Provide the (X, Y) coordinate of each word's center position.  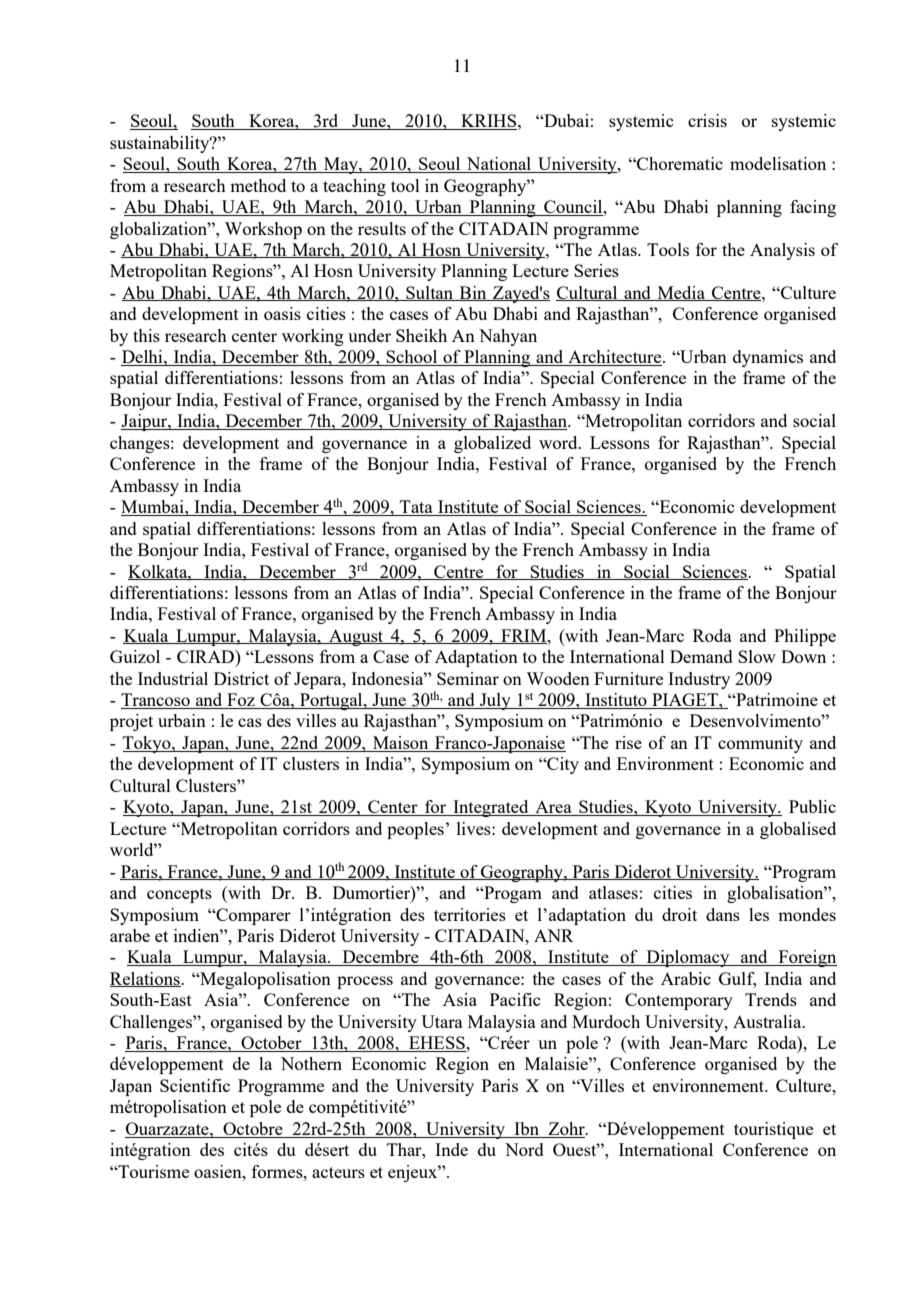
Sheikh (421, 335)
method (258, 185)
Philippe (805, 637)
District (241, 678)
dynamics (768, 358)
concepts (179, 895)
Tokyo (148, 744)
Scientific (195, 1085)
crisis (707, 120)
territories (470, 914)
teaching (354, 187)
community (760, 744)
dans (723, 914)
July (495, 701)
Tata (416, 508)
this (146, 335)
